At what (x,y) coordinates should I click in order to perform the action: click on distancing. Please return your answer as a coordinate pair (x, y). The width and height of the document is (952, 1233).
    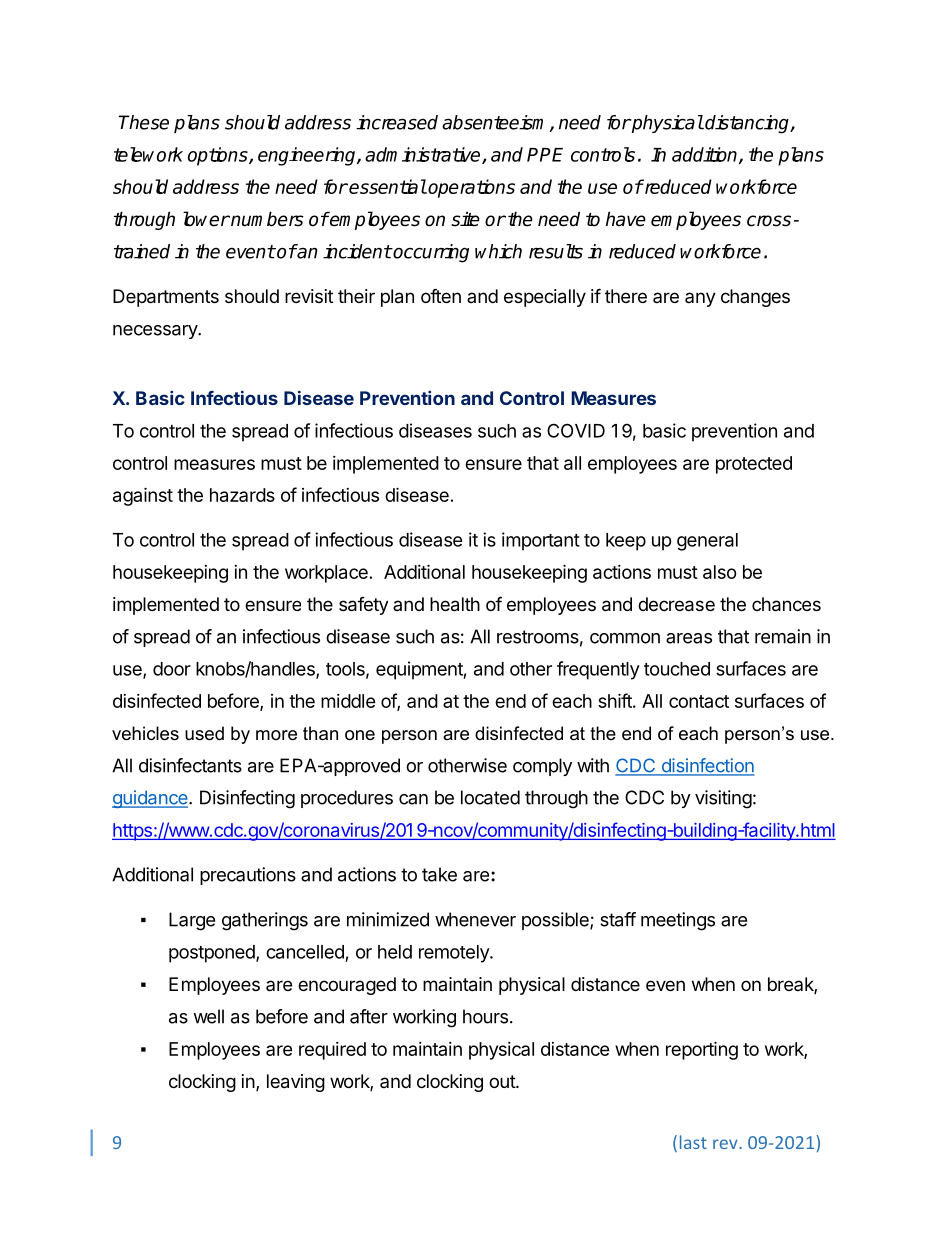
    Looking at the image, I should click on (747, 124).
